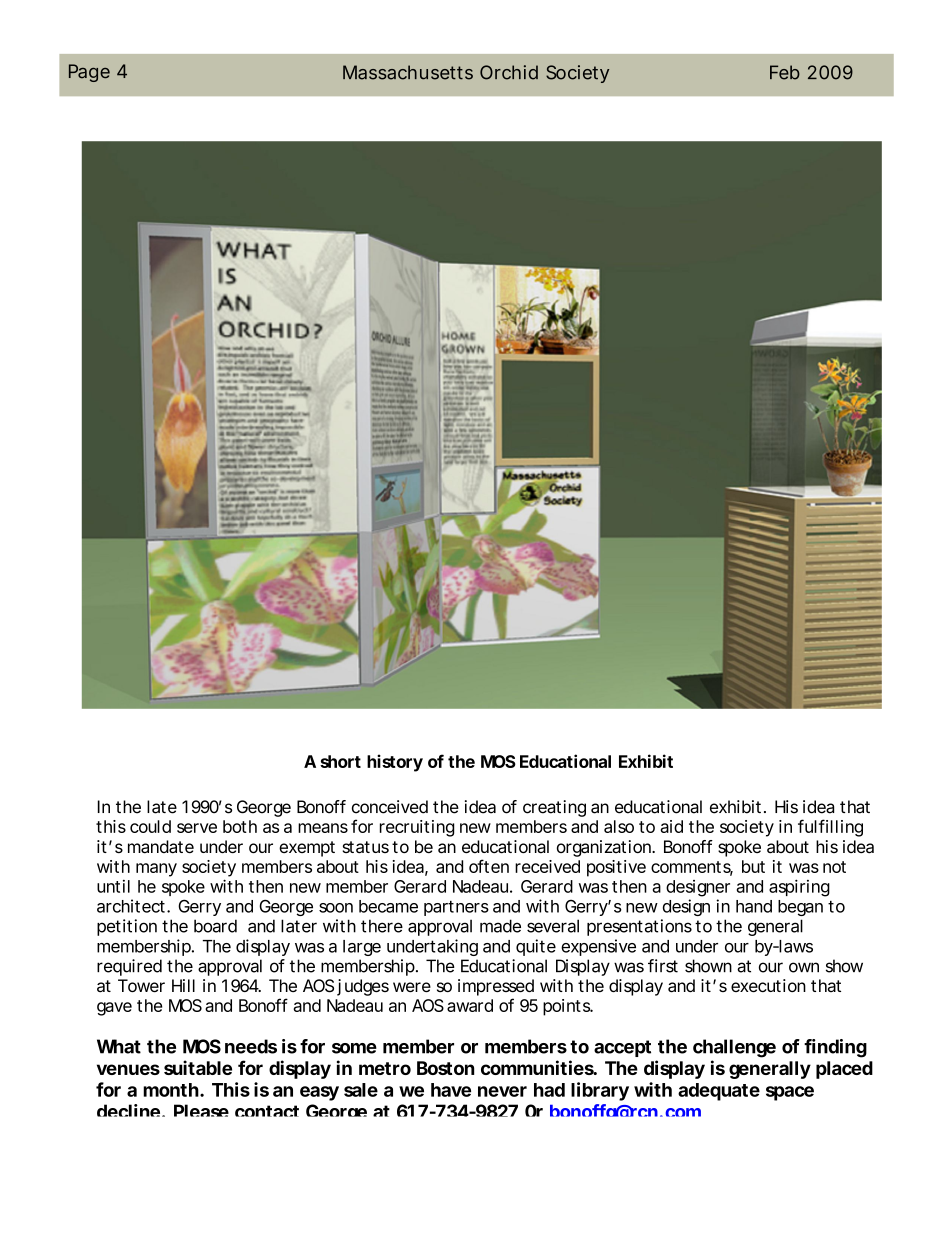  What do you see at coordinates (671, 826) in the document?
I see `aid` at bounding box center [671, 826].
